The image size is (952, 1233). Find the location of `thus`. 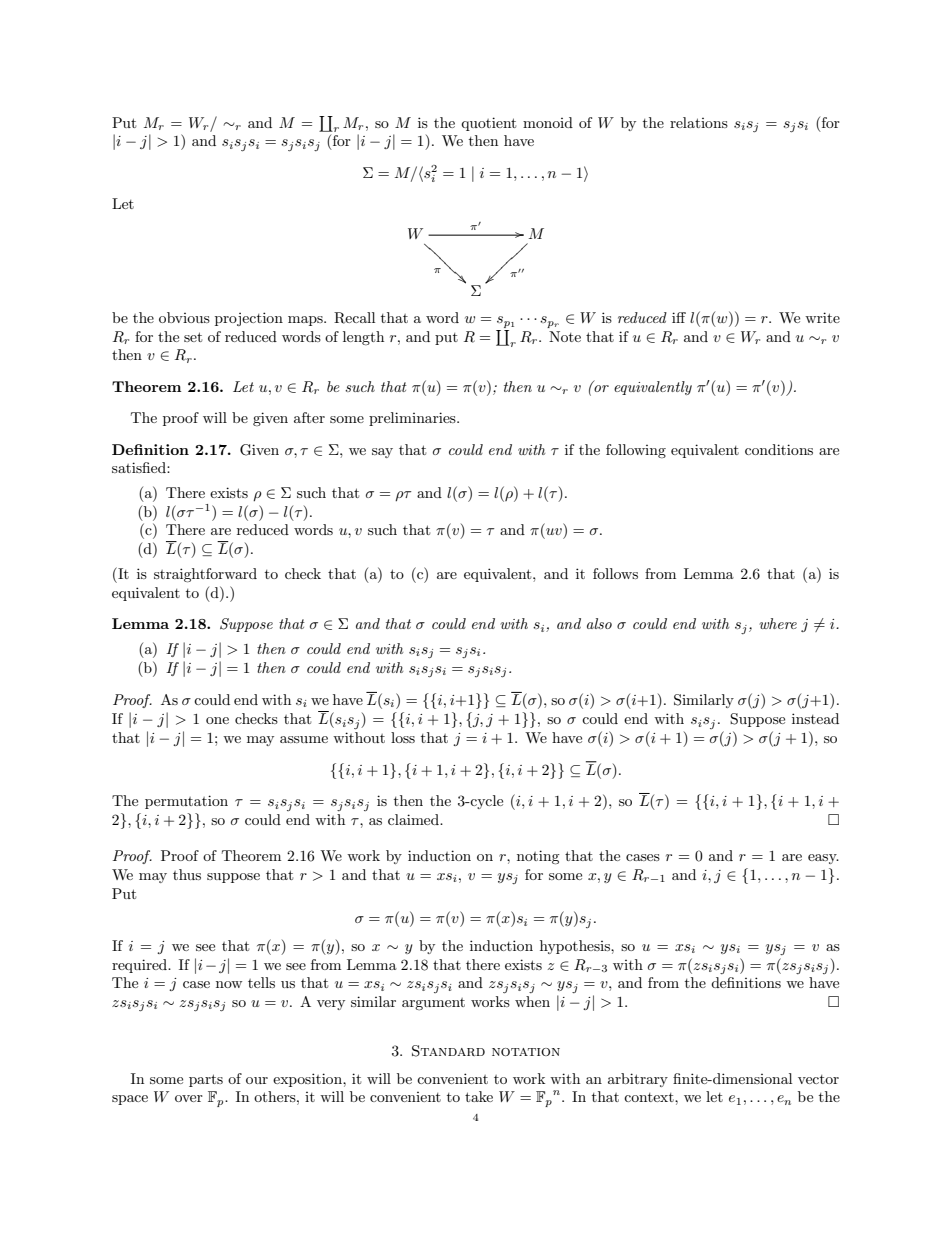

thus is located at coordinates (187, 874).
